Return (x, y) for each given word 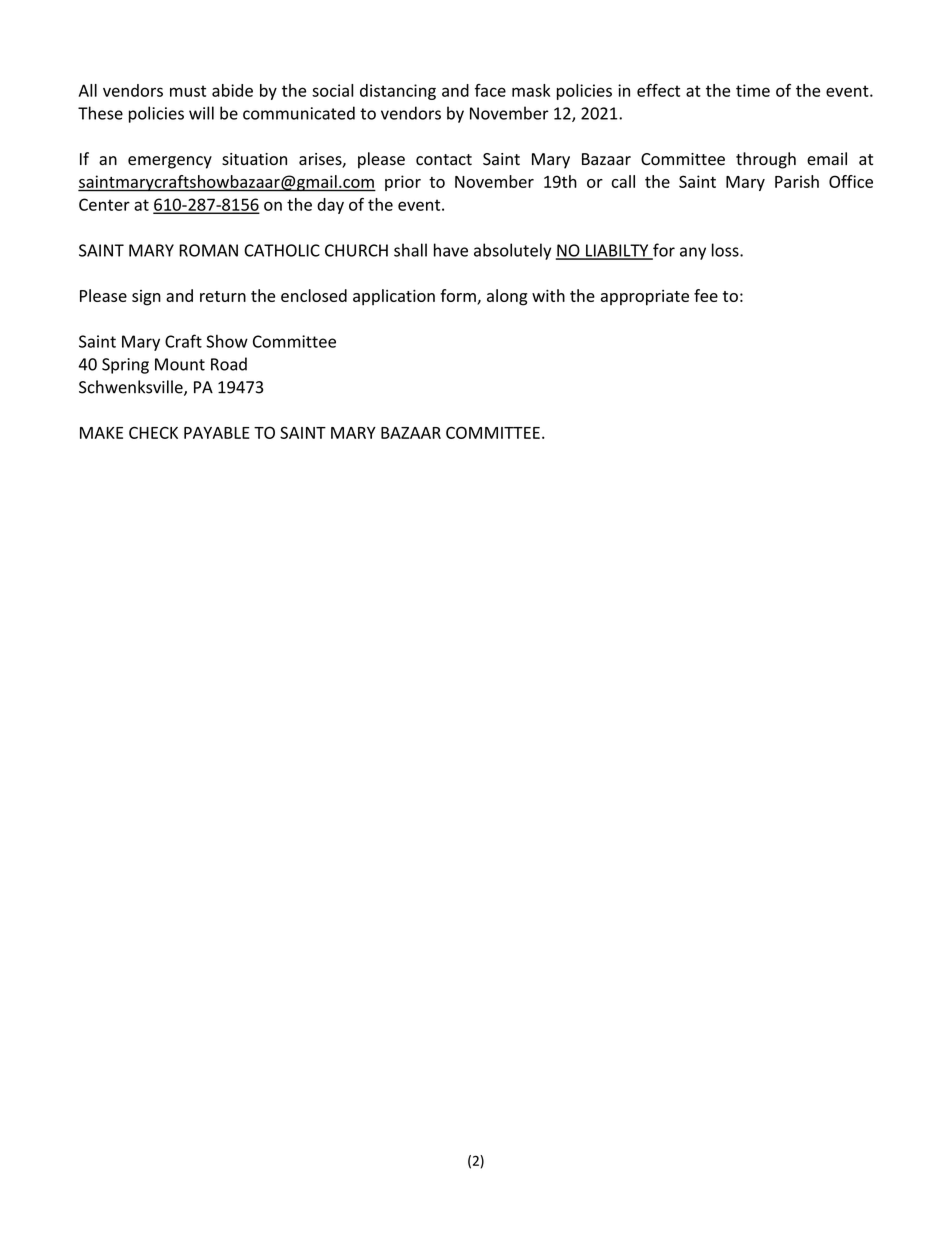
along (507, 297)
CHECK (153, 432)
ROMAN (208, 250)
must (188, 91)
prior (403, 183)
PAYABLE (217, 433)
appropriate (645, 298)
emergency (170, 162)
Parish (797, 181)
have (451, 250)
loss (726, 250)
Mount (180, 364)
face (490, 90)
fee (706, 295)
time (753, 90)
